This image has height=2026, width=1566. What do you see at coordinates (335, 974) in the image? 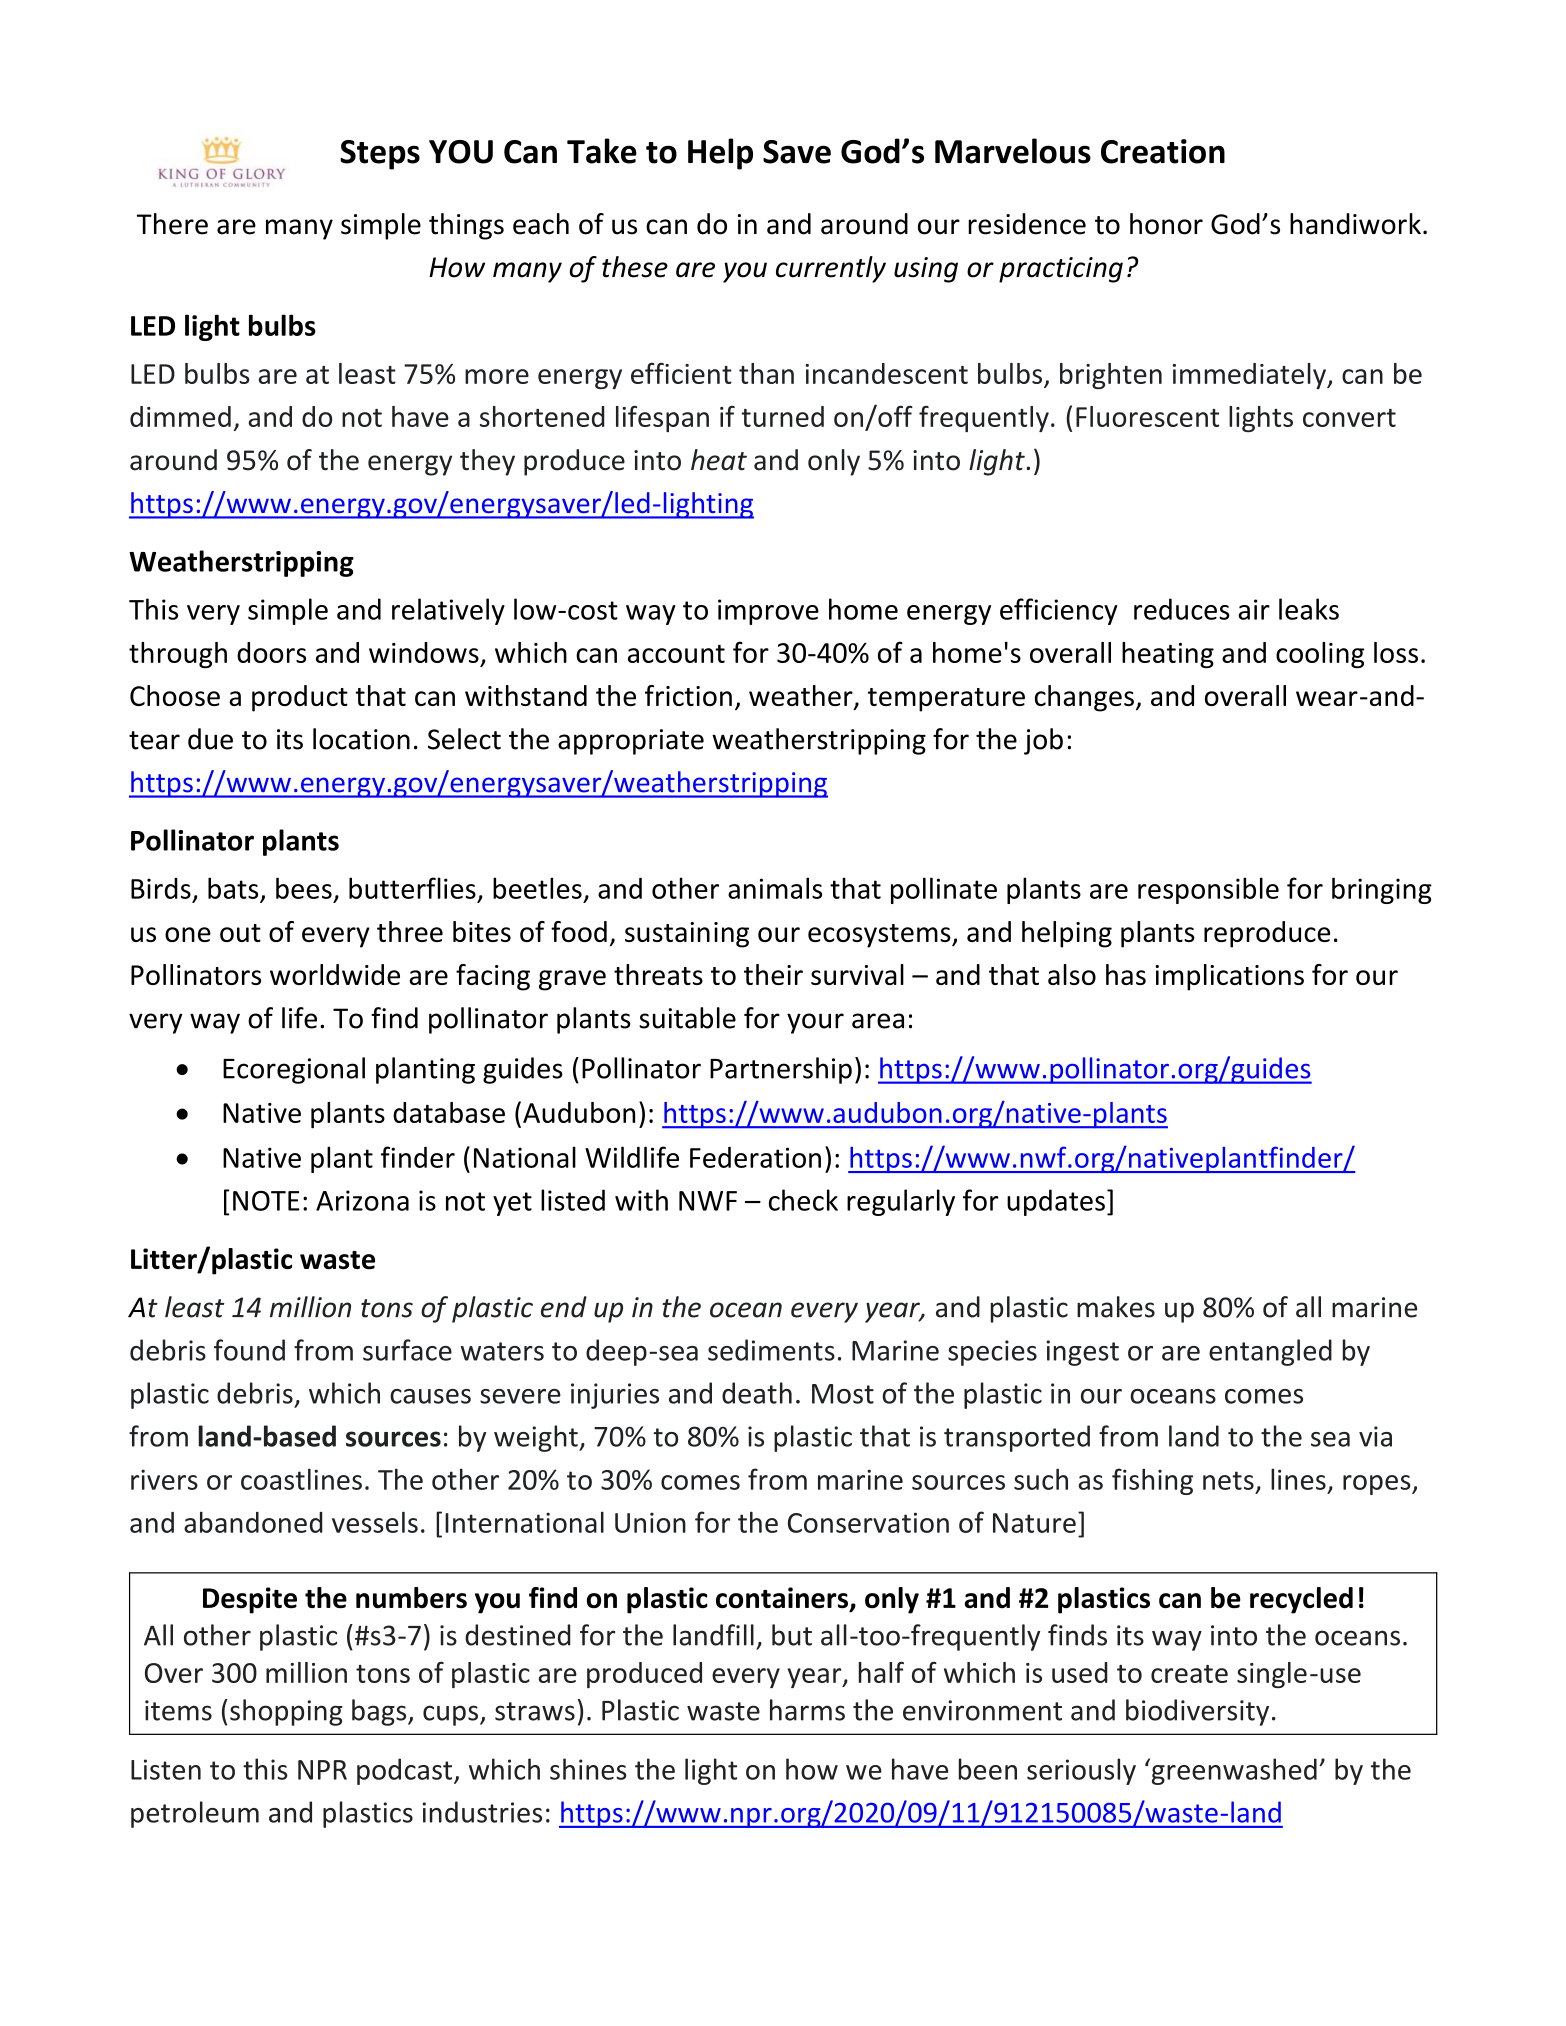
I see `worldwide` at bounding box center [335, 974].
